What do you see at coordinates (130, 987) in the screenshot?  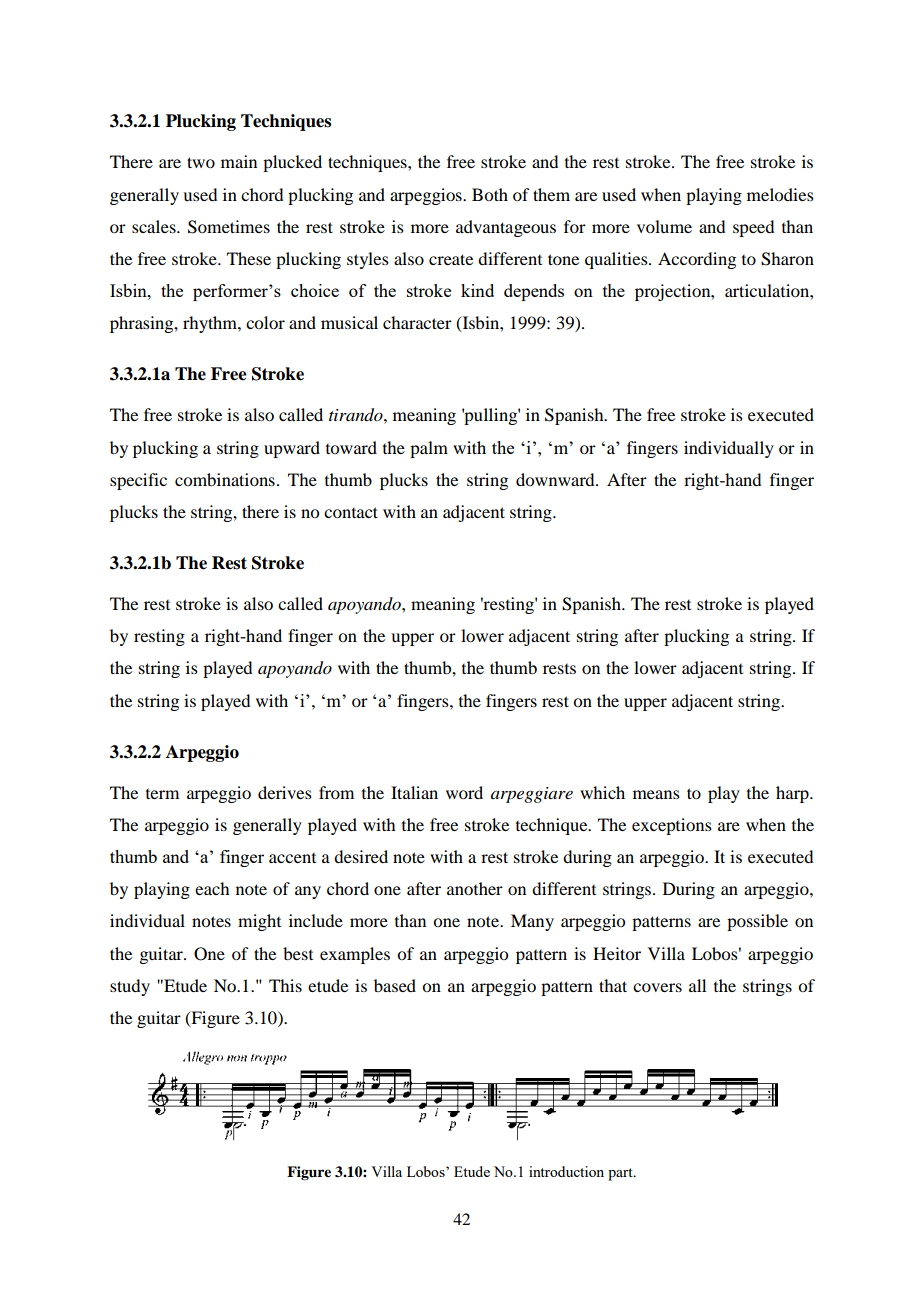 I see `study` at bounding box center [130, 987].
